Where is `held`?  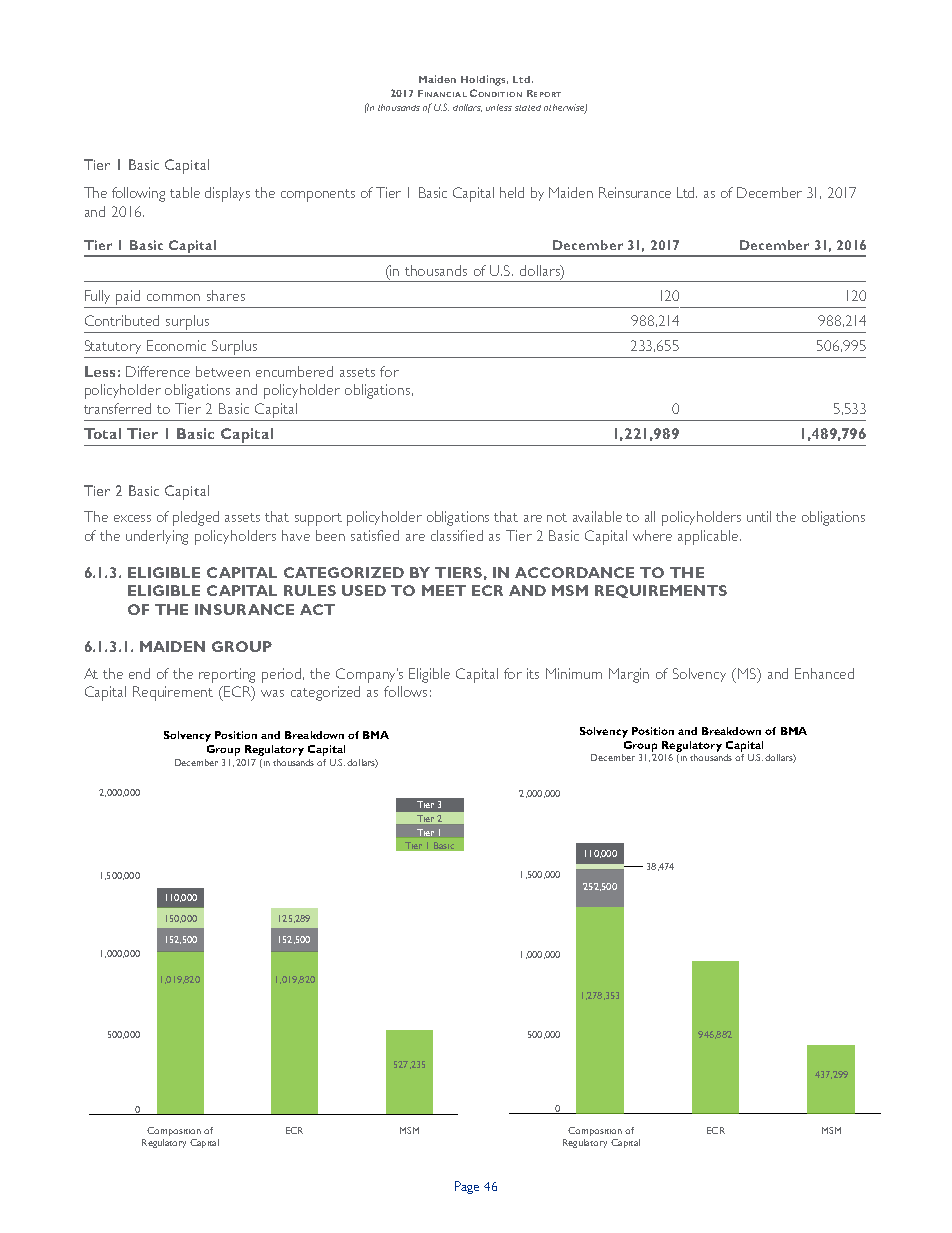
held is located at coordinates (512, 192).
